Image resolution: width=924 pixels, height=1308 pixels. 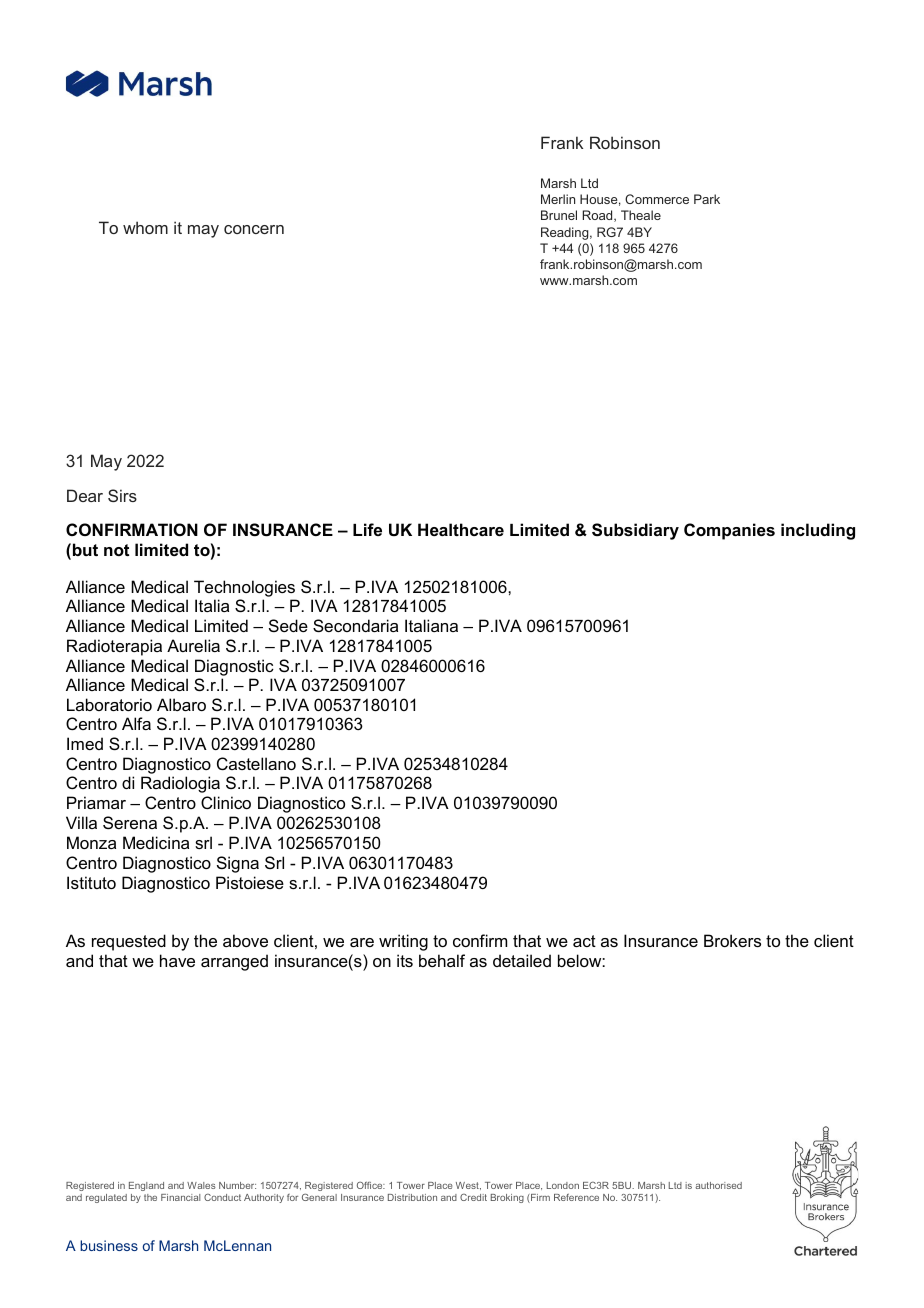 I want to click on Healthcare, so click(x=461, y=529).
